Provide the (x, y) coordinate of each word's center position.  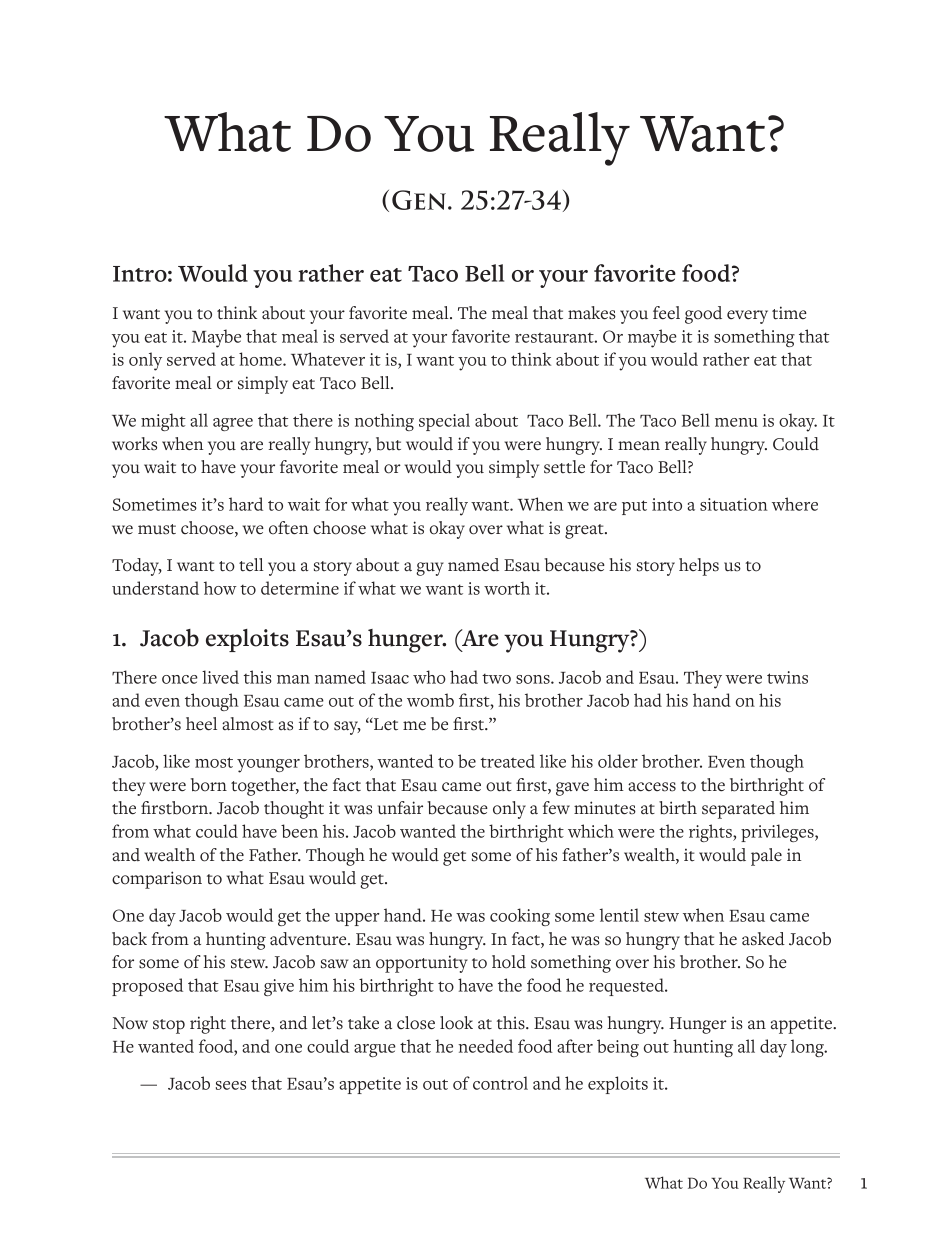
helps (699, 567)
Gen (420, 200)
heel (201, 724)
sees (231, 1085)
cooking (520, 917)
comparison (157, 880)
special (444, 422)
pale (766, 857)
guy (430, 569)
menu (736, 422)
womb (430, 700)
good (703, 315)
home (261, 359)
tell (251, 565)
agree (233, 424)
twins (787, 677)
